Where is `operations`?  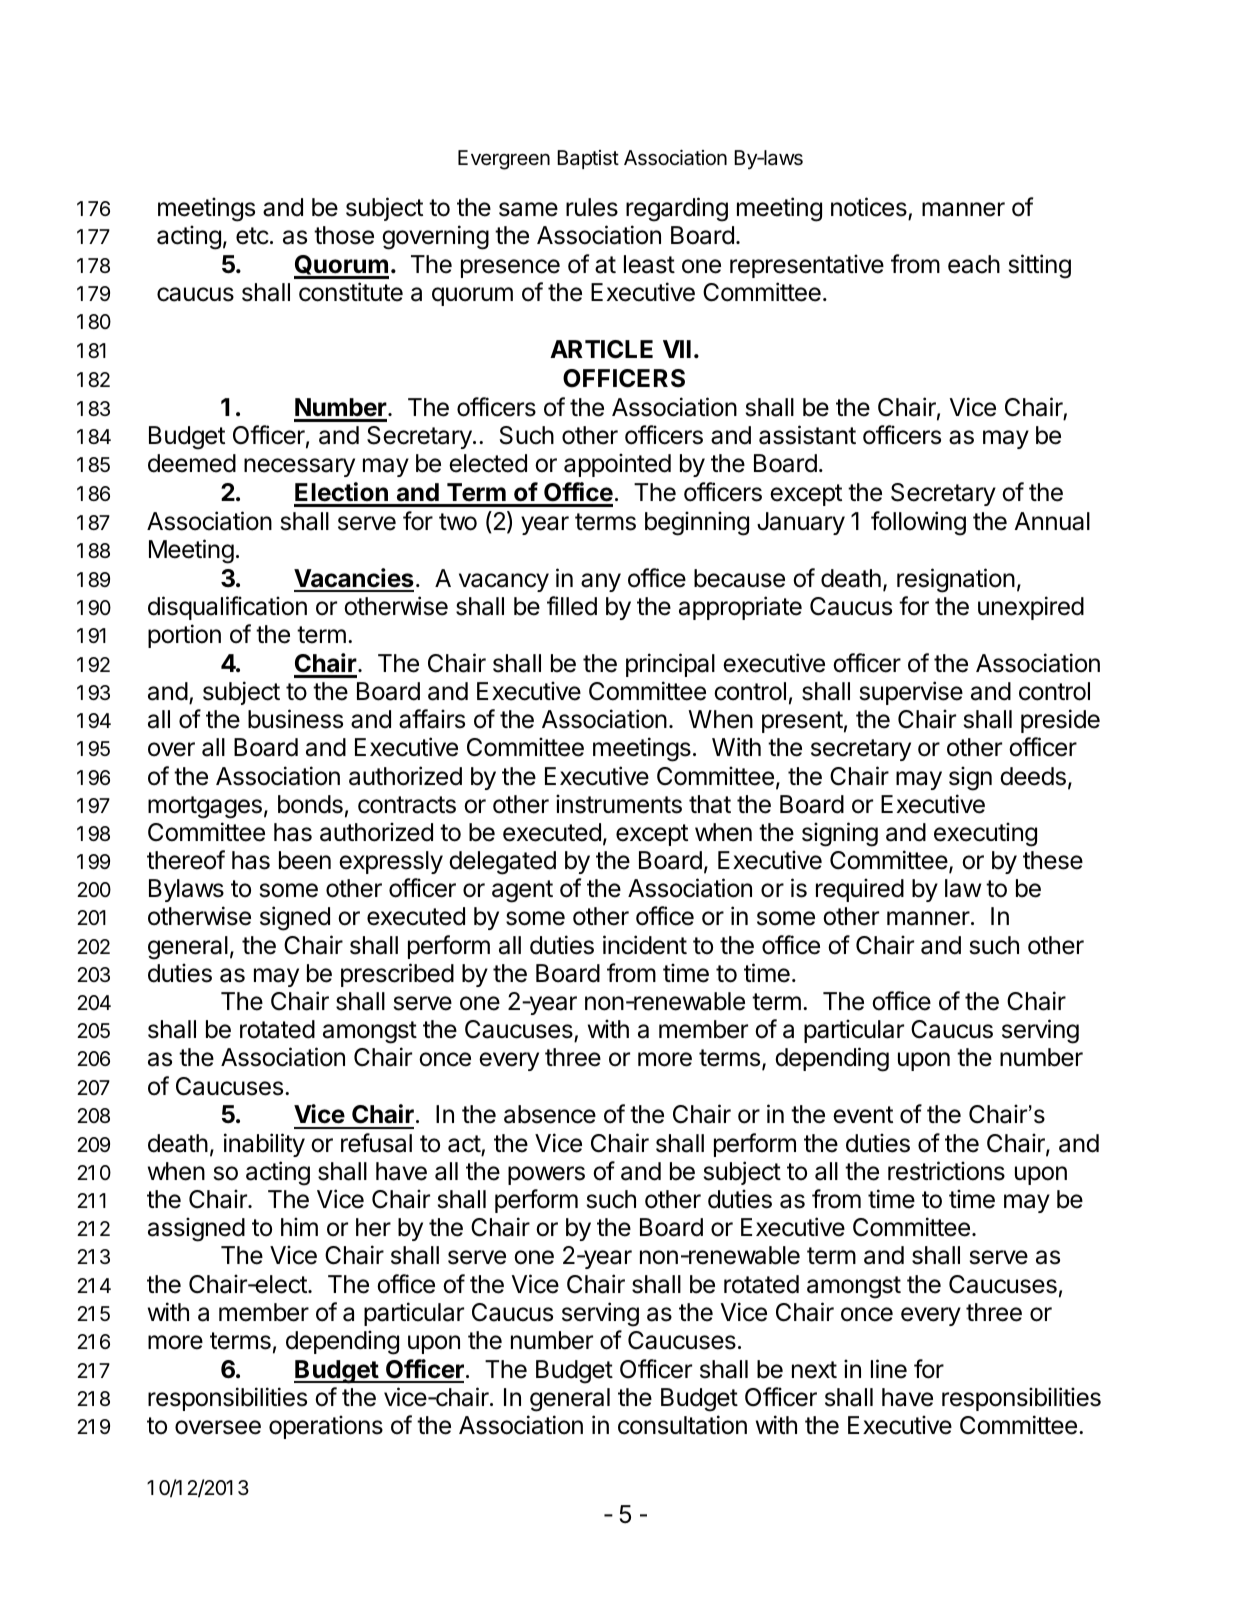
operations is located at coordinates (326, 1427).
